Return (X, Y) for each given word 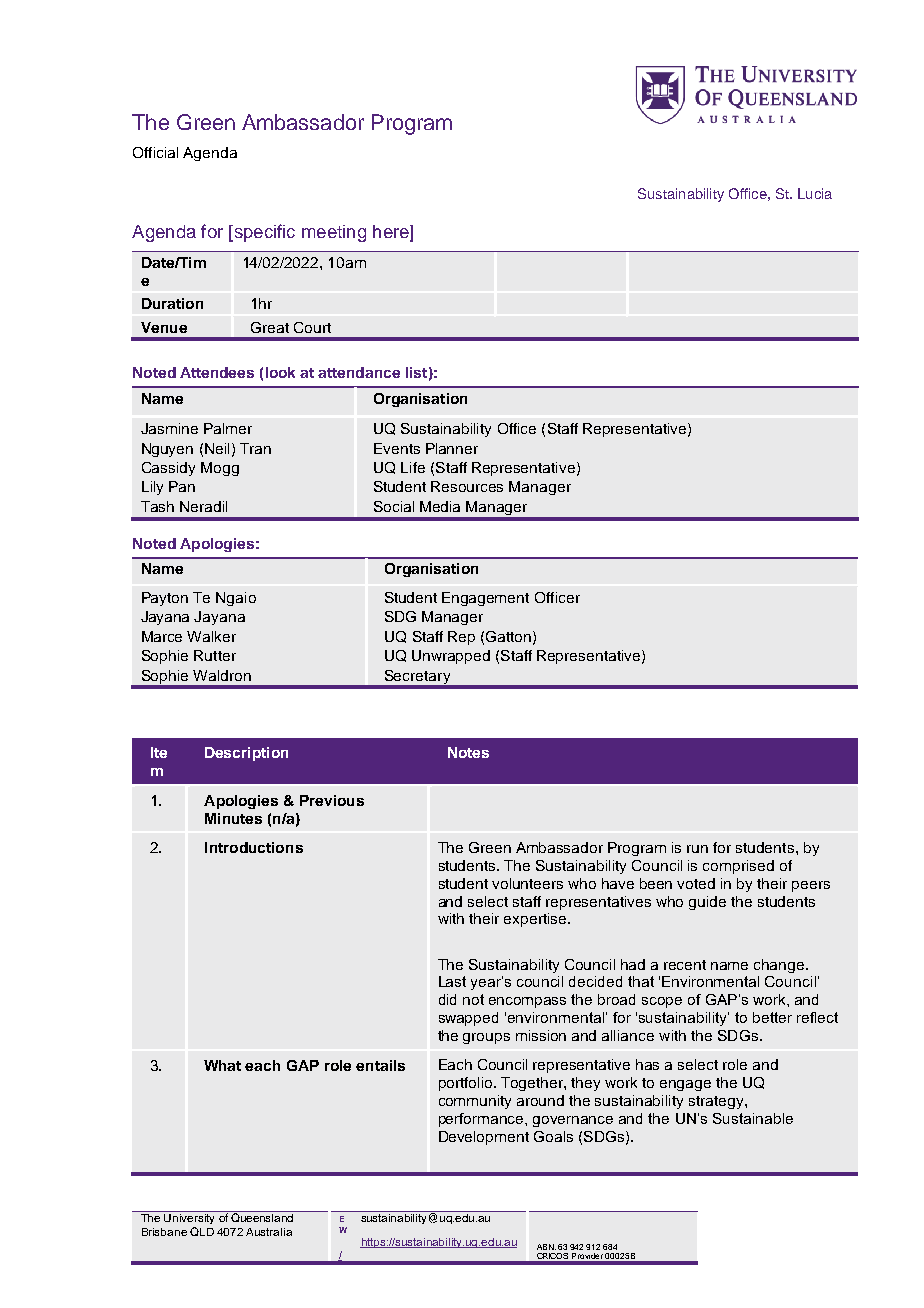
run (697, 849)
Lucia (815, 193)
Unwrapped (451, 657)
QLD (202, 1231)
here (392, 233)
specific (263, 233)
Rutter (215, 655)
